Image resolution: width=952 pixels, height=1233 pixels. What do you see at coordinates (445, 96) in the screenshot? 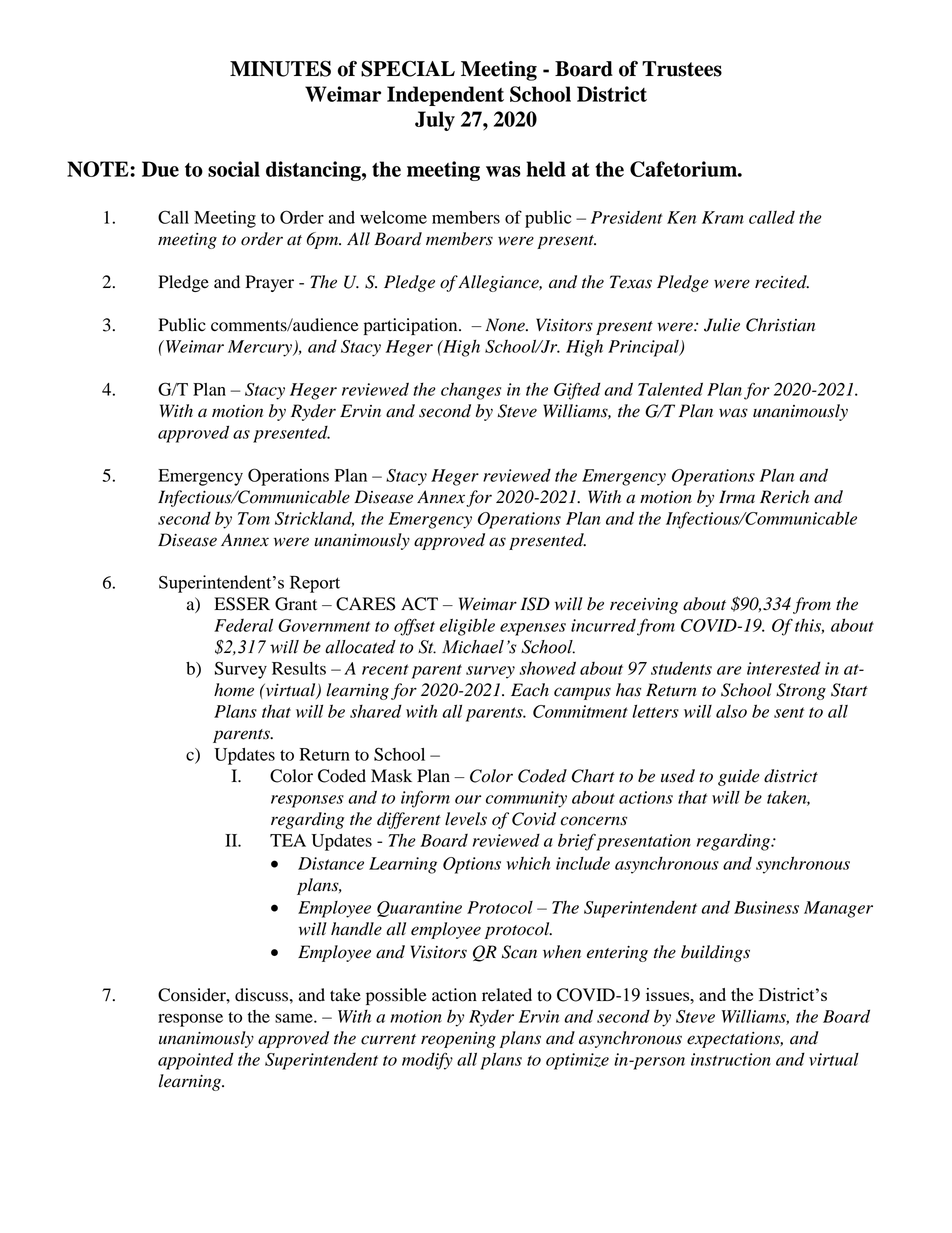
I see `Independent` at bounding box center [445, 96].
